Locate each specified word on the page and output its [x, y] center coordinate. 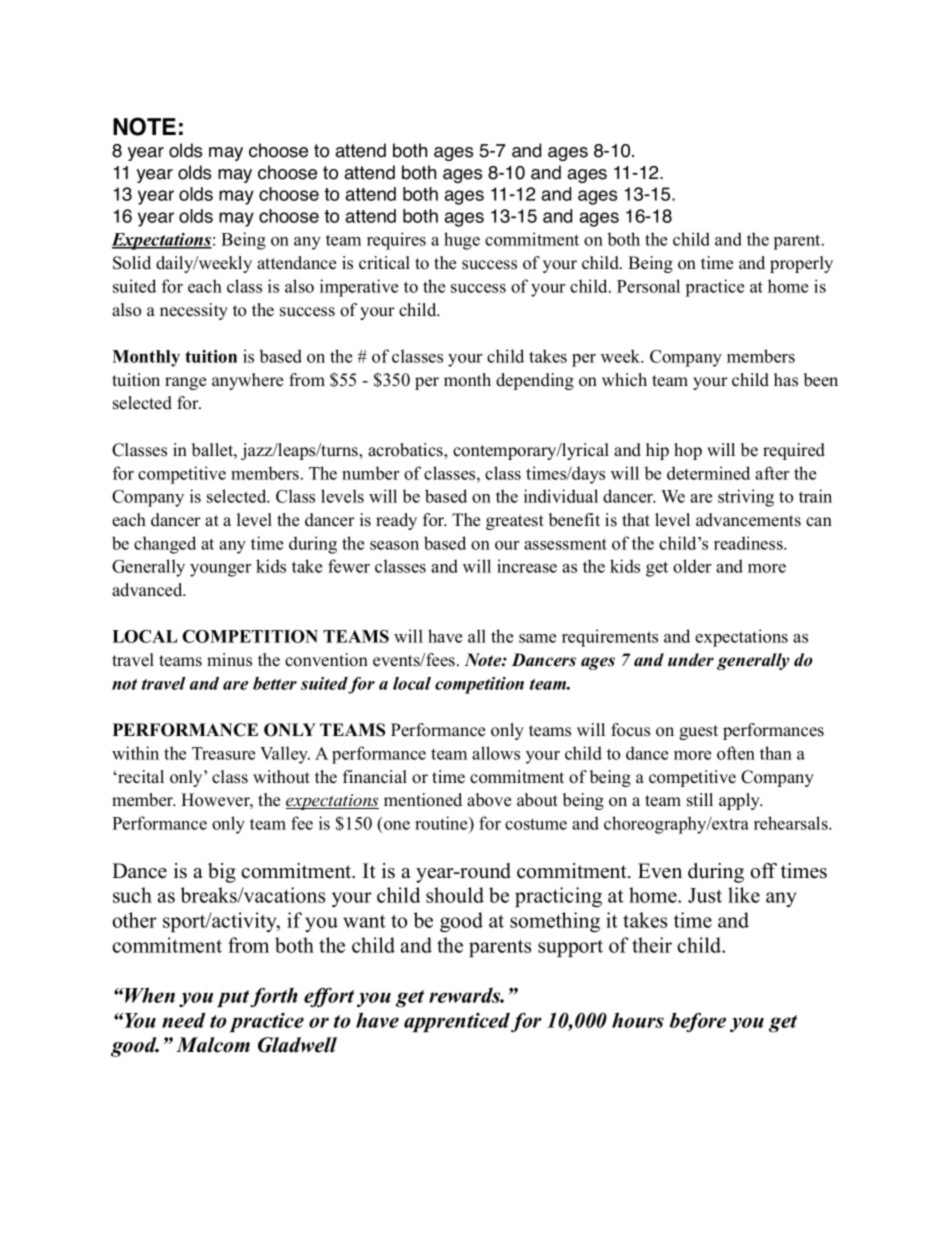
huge [462, 241]
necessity [194, 311]
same [537, 638]
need [183, 1020]
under [691, 660]
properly [801, 264]
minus [229, 660]
